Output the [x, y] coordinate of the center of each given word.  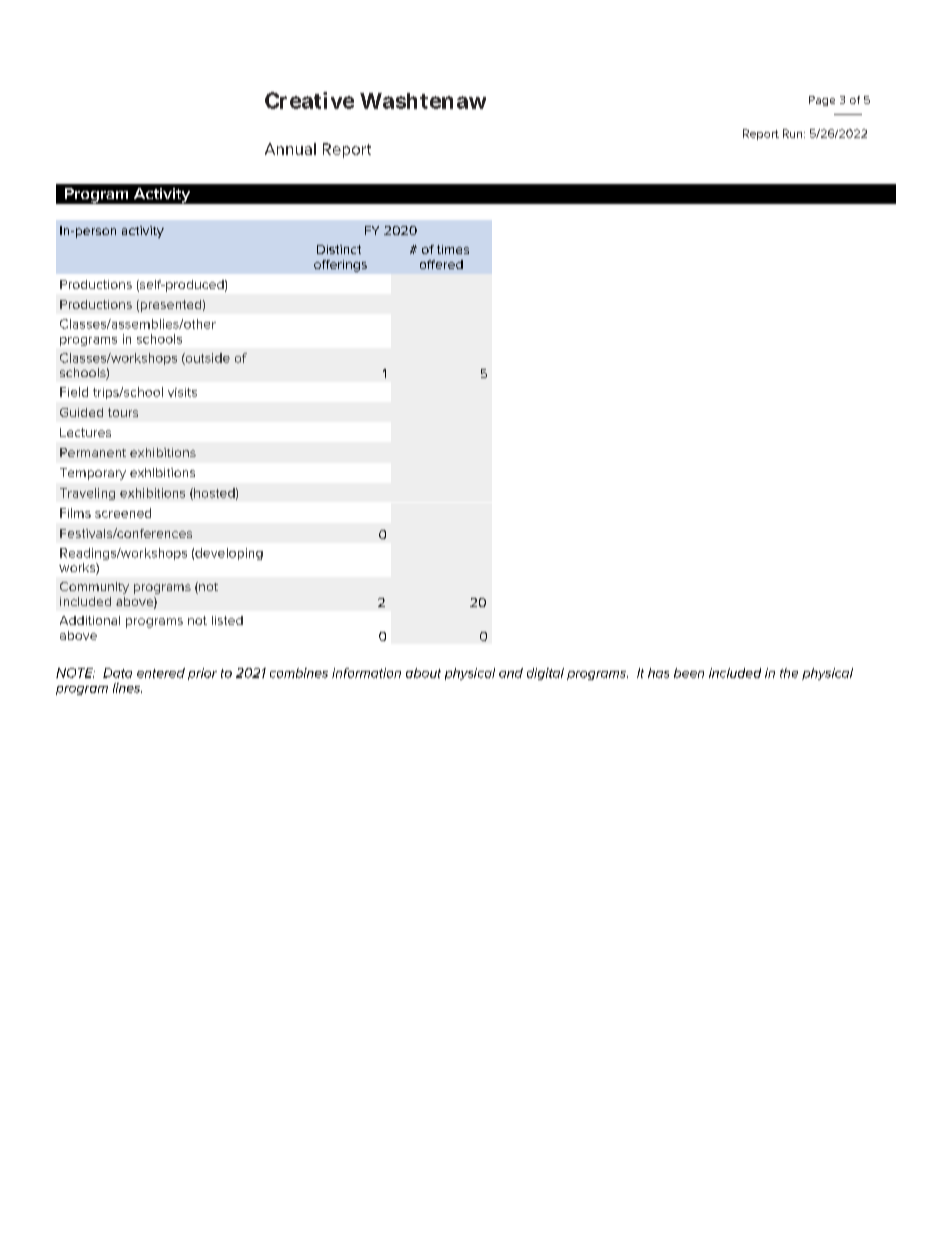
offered [441, 264]
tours [123, 412]
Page [822, 101]
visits [182, 392]
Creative [309, 100]
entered [161, 673]
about [423, 673]
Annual [290, 149]
